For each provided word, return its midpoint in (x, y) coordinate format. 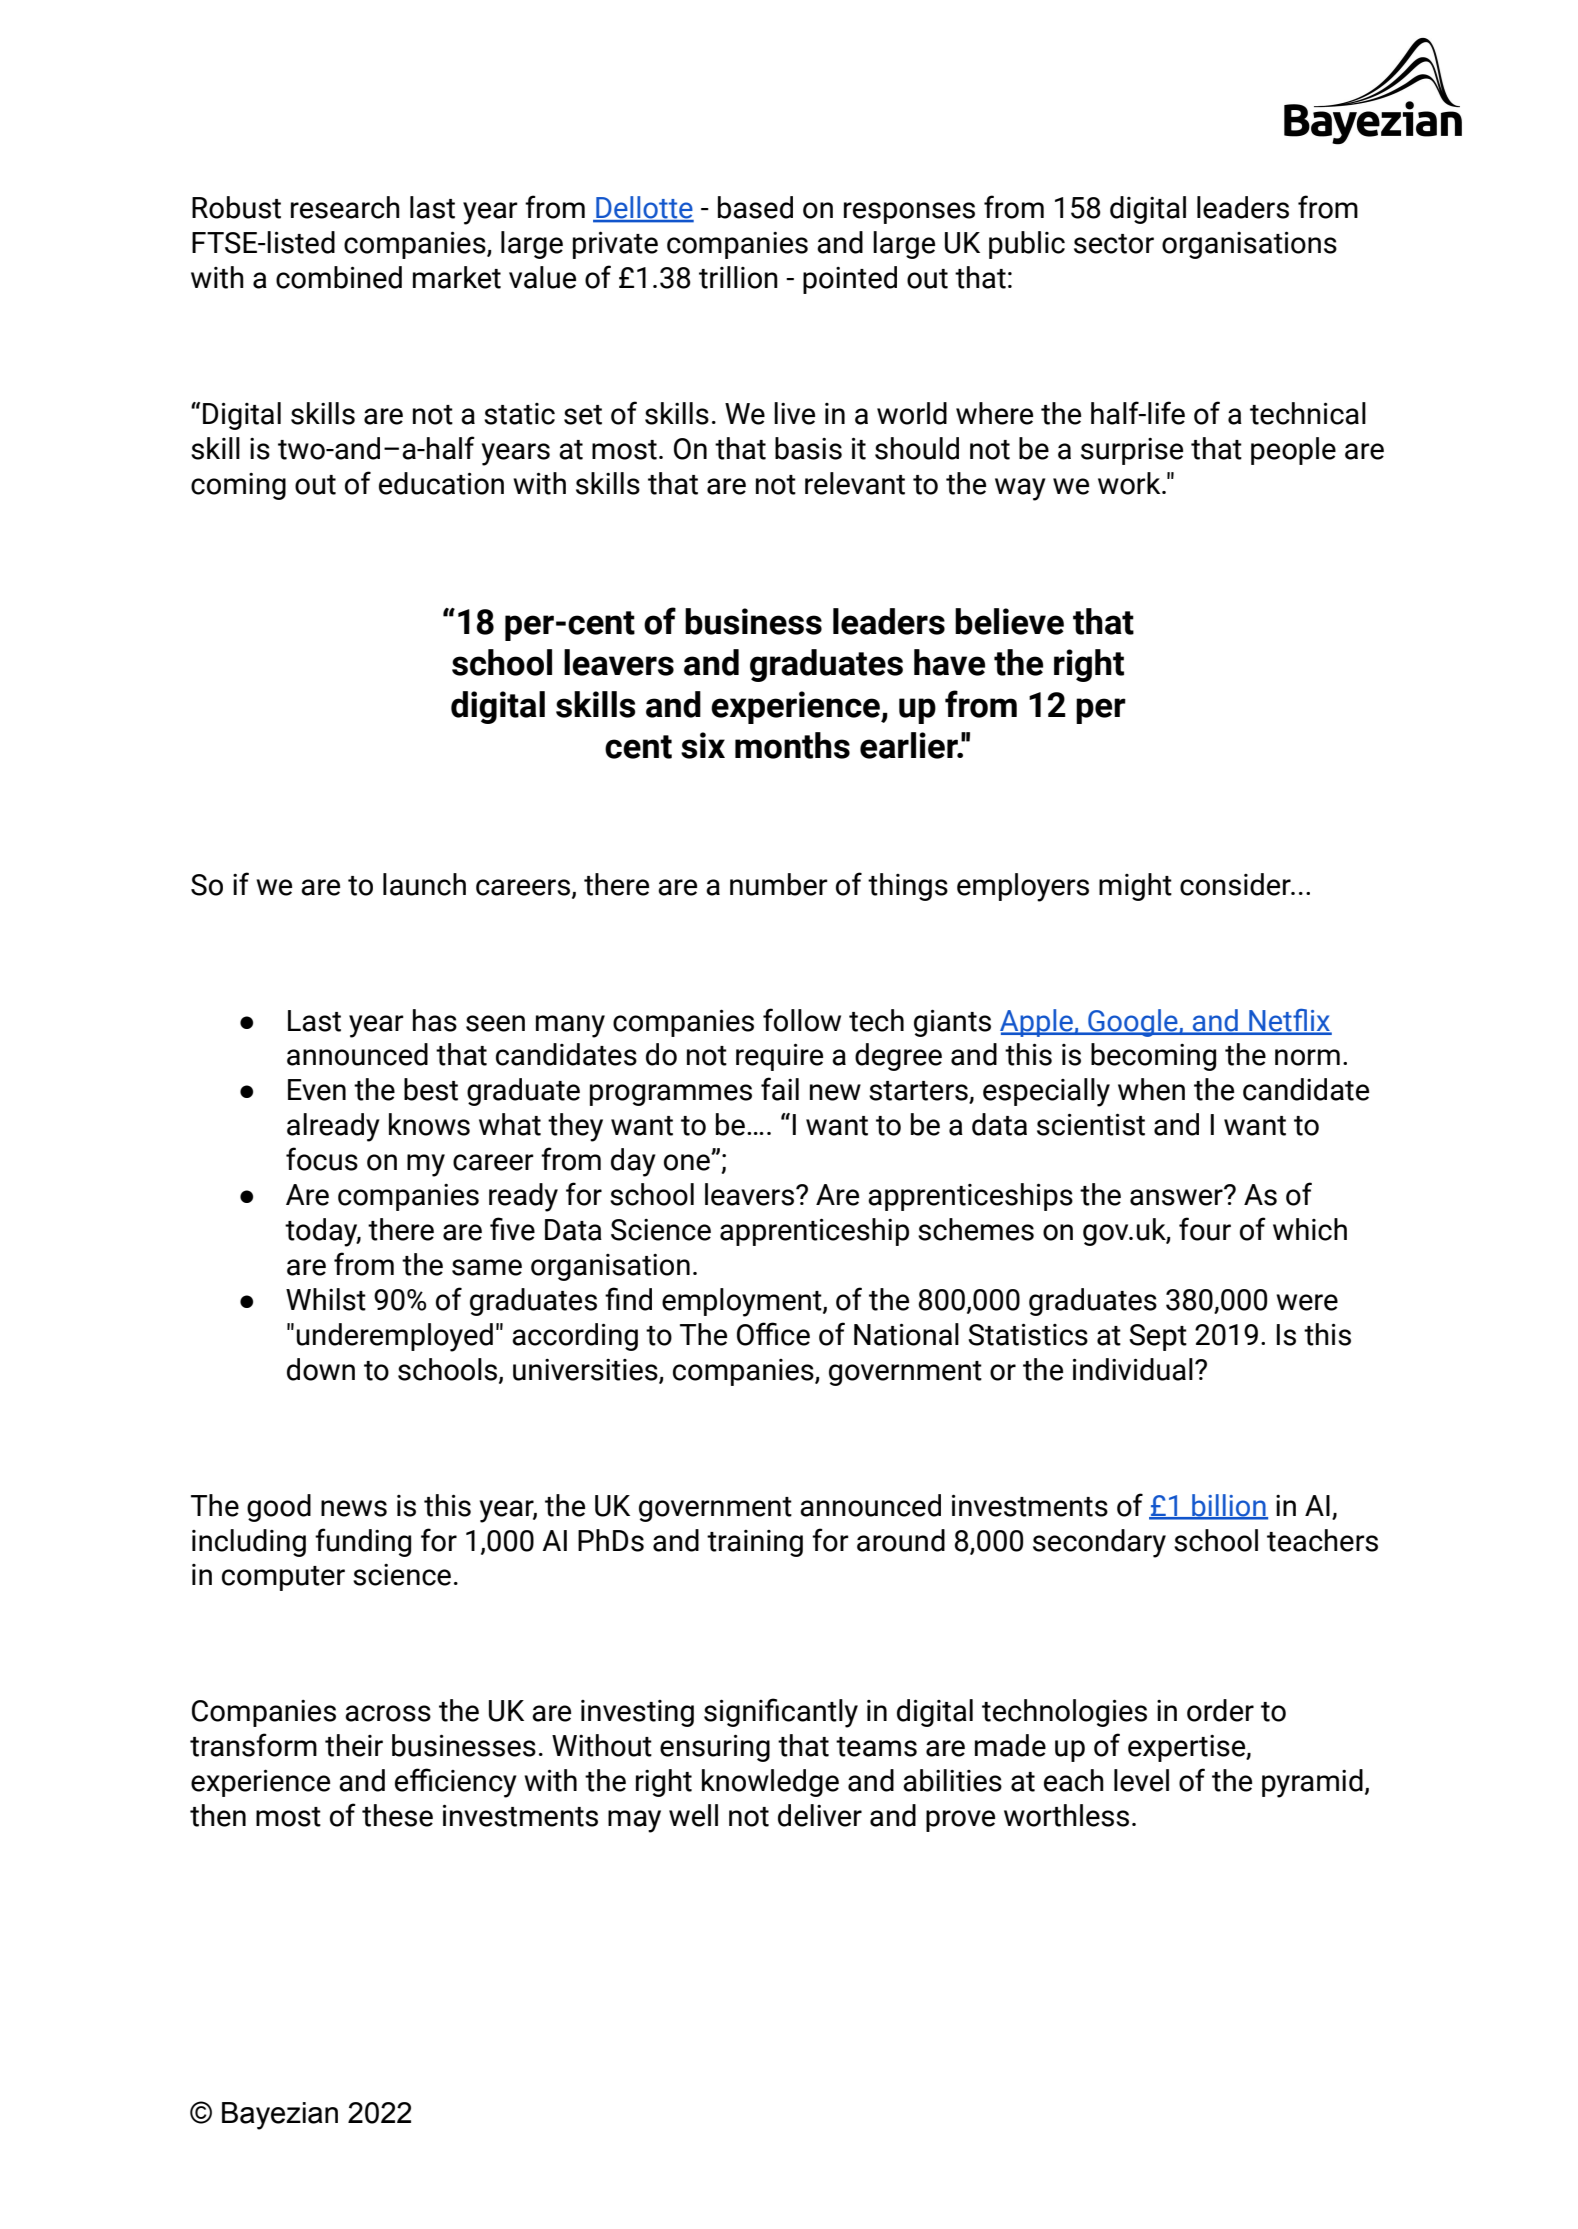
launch (424, 884)
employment (743, 1302)
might (1135, 887)
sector (1114, 244)
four (1205, 1229)
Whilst (326, 1299)
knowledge (770, 1783)
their (354, 1745)
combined (339, 277)
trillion (738, 277)
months (792, 745)
